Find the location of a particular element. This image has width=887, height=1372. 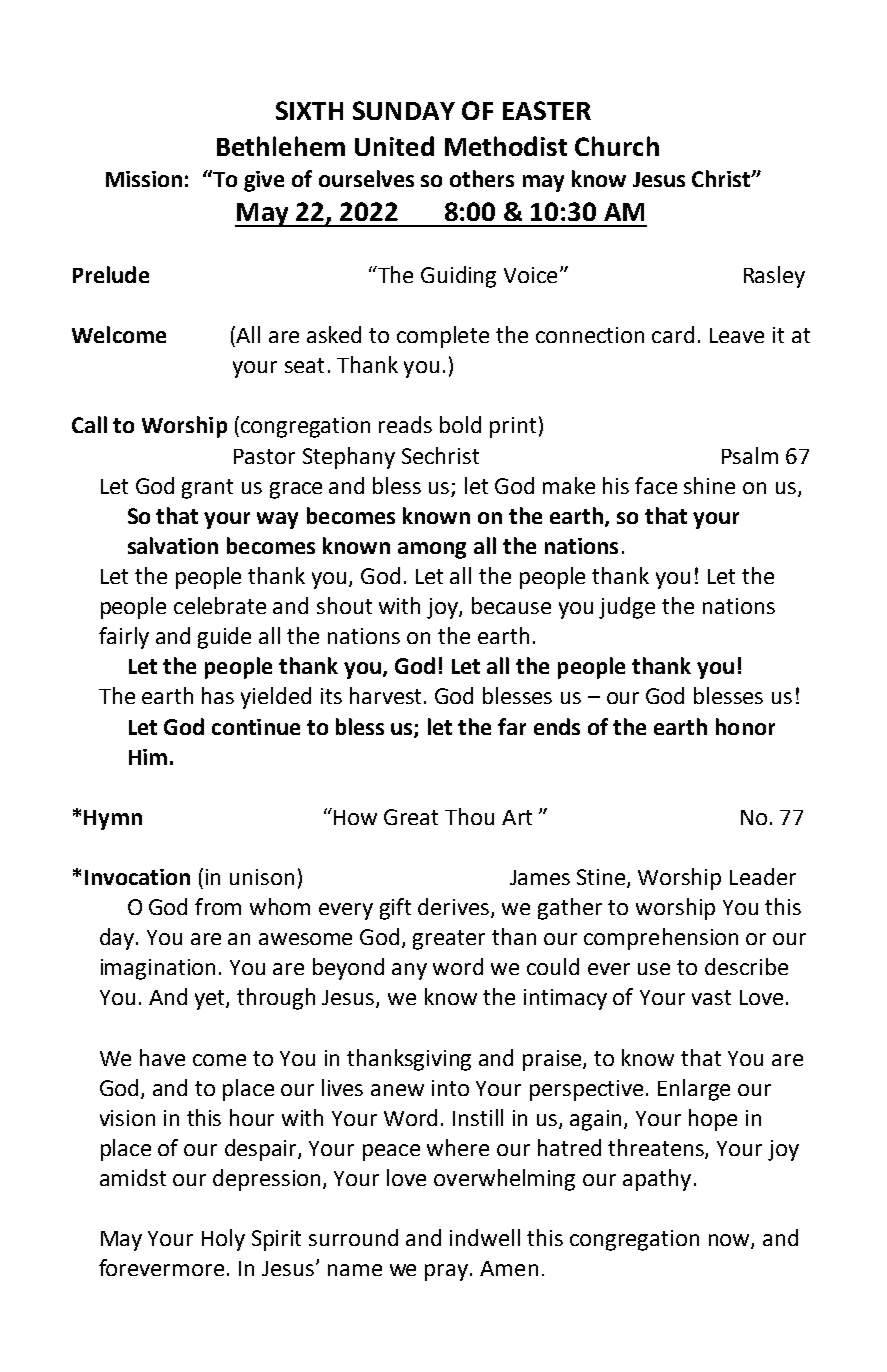

apathy is located at coordinates (657, 1180).
